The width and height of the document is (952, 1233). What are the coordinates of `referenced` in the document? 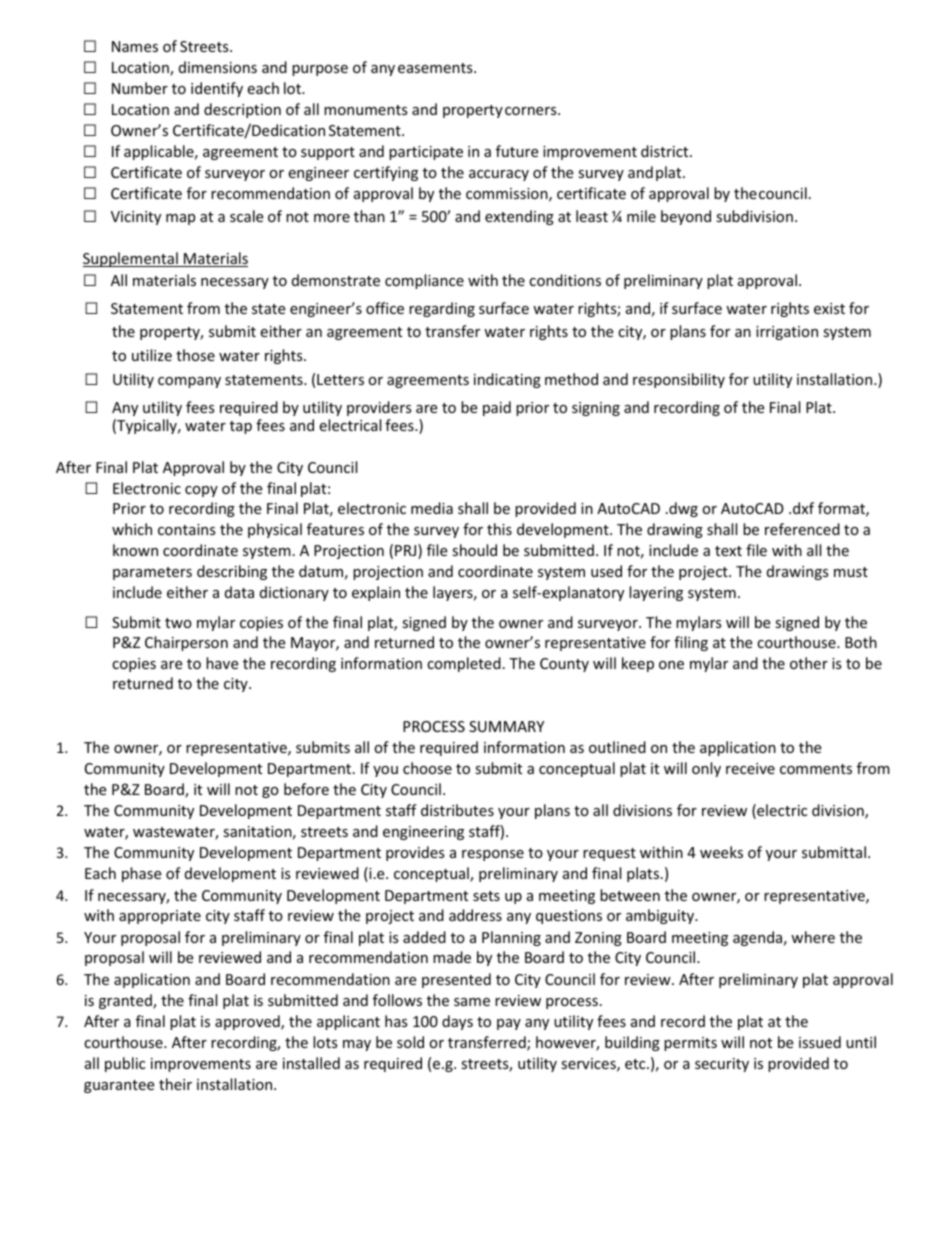 It's located at (802, 529).
